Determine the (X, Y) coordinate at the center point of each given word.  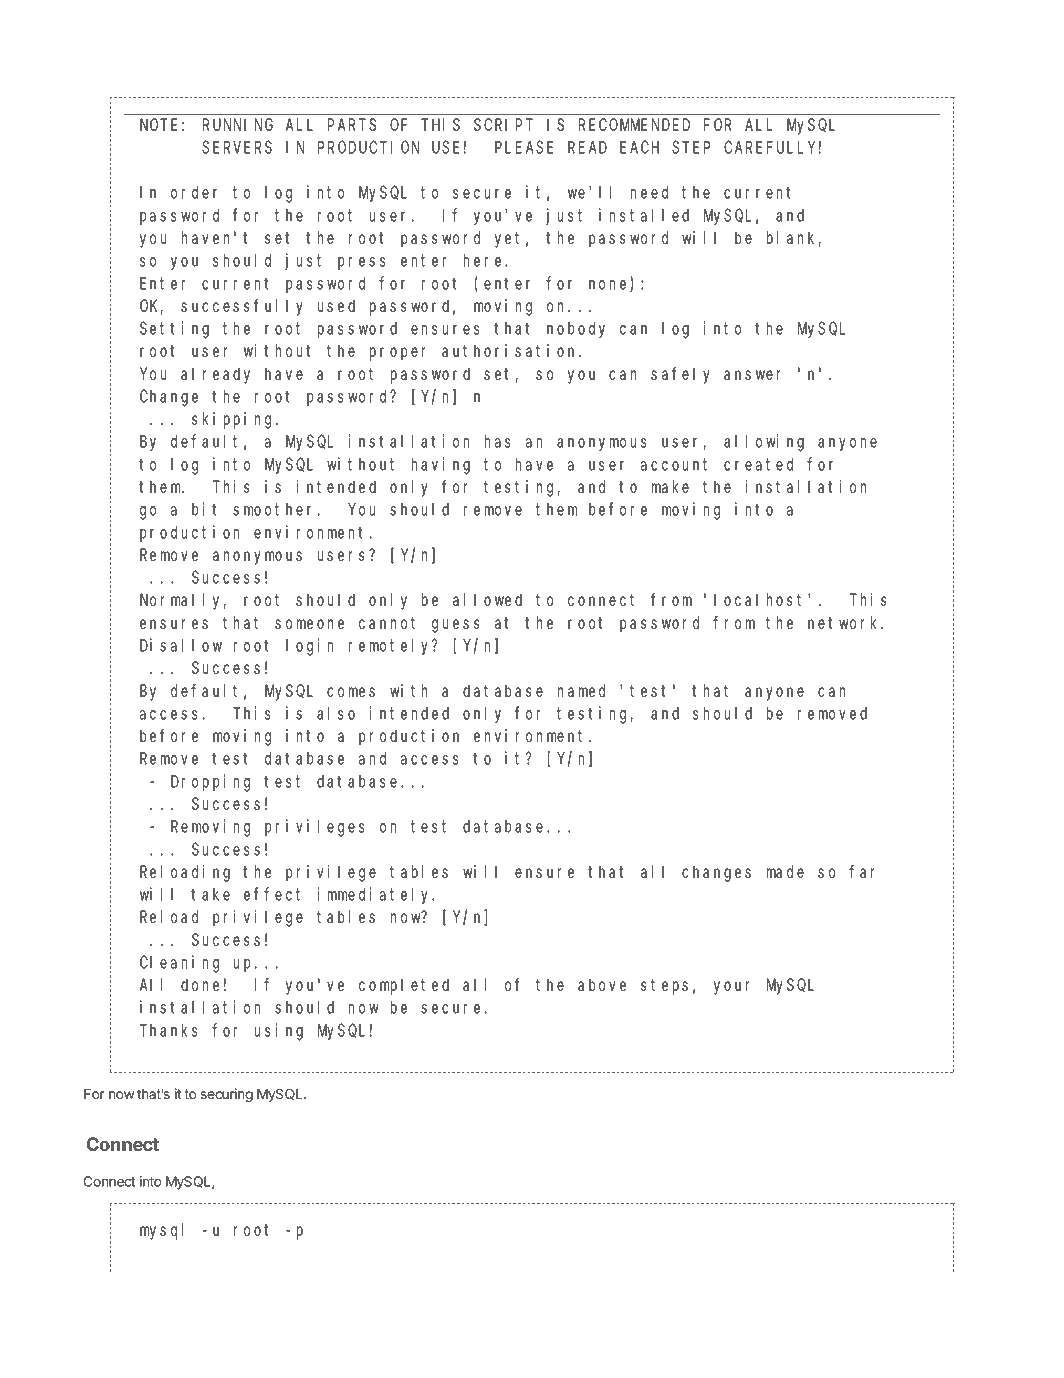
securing (227, 1095)
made (785, 871)
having (441, 466)
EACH (639, 147)
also (336, 713)
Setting (174, 330)
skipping (234, 420)
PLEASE (524, 147)
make (670, 486)
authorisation (511, 350)
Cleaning (179, 964)
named (581, 690)
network (845, 622)
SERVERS (237, 147)
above (602, 984)
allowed (487, 599)
